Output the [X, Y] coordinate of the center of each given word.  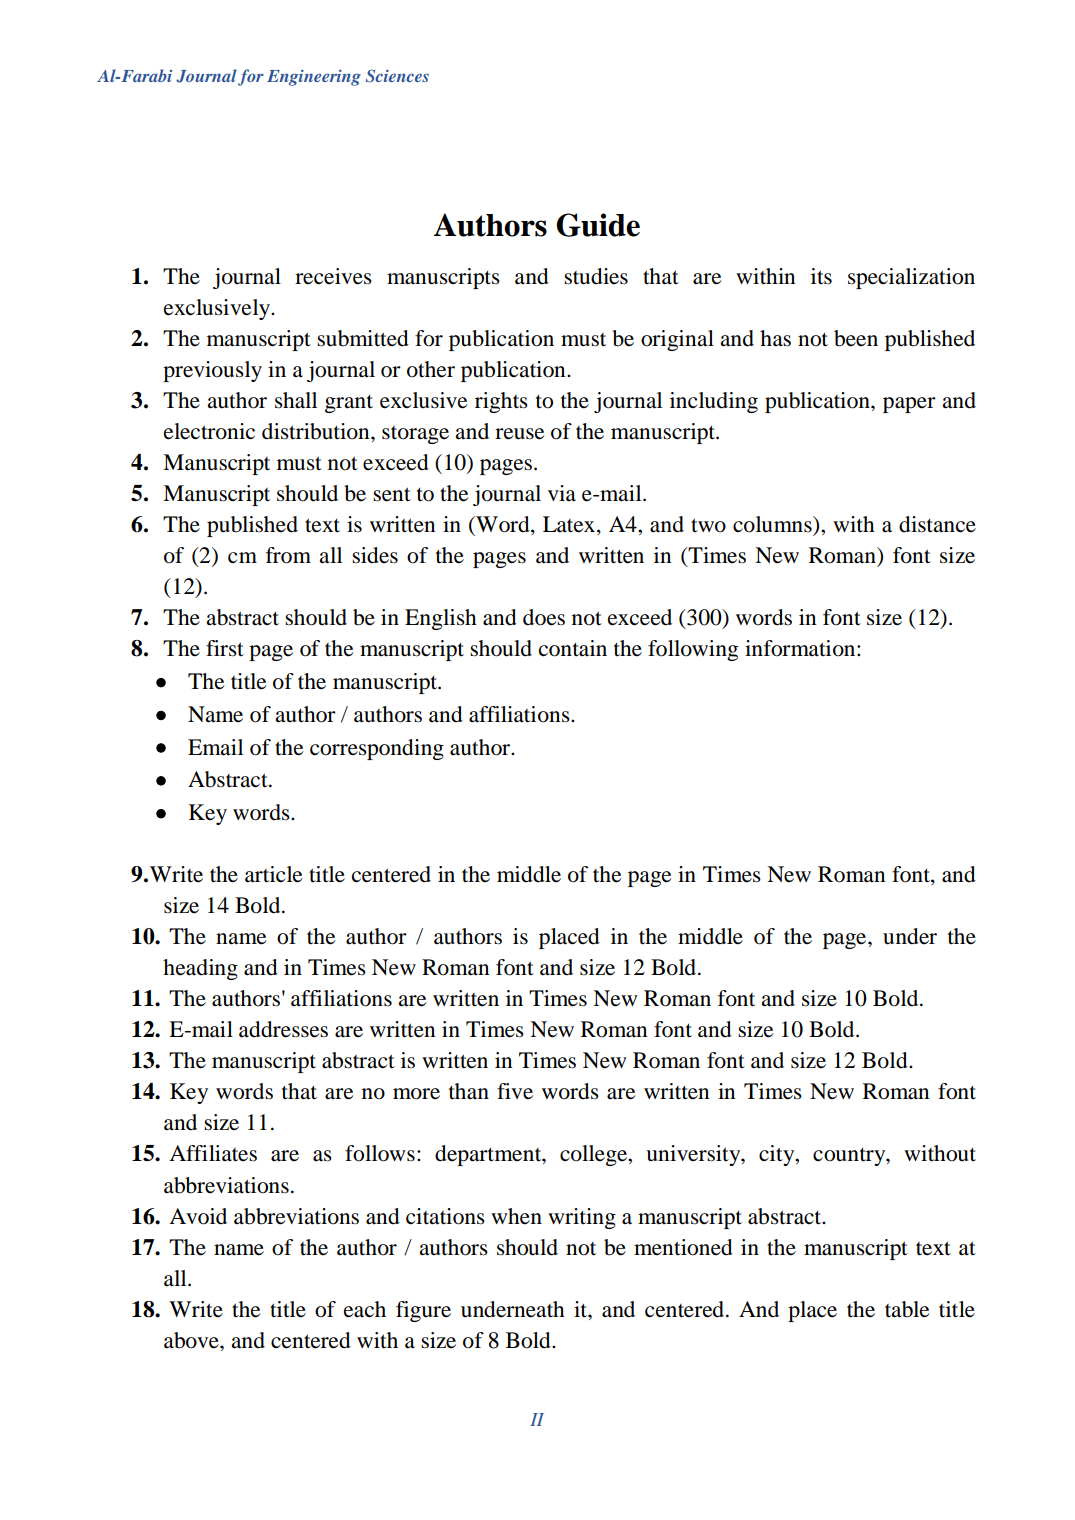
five [515, 1091]
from [288, 555]
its [821, 276]
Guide [598, 225]
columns [773, 524]
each [365, 1309]
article [273, 874]
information [801, 648]
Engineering [314, 78]
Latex [570, 525]
